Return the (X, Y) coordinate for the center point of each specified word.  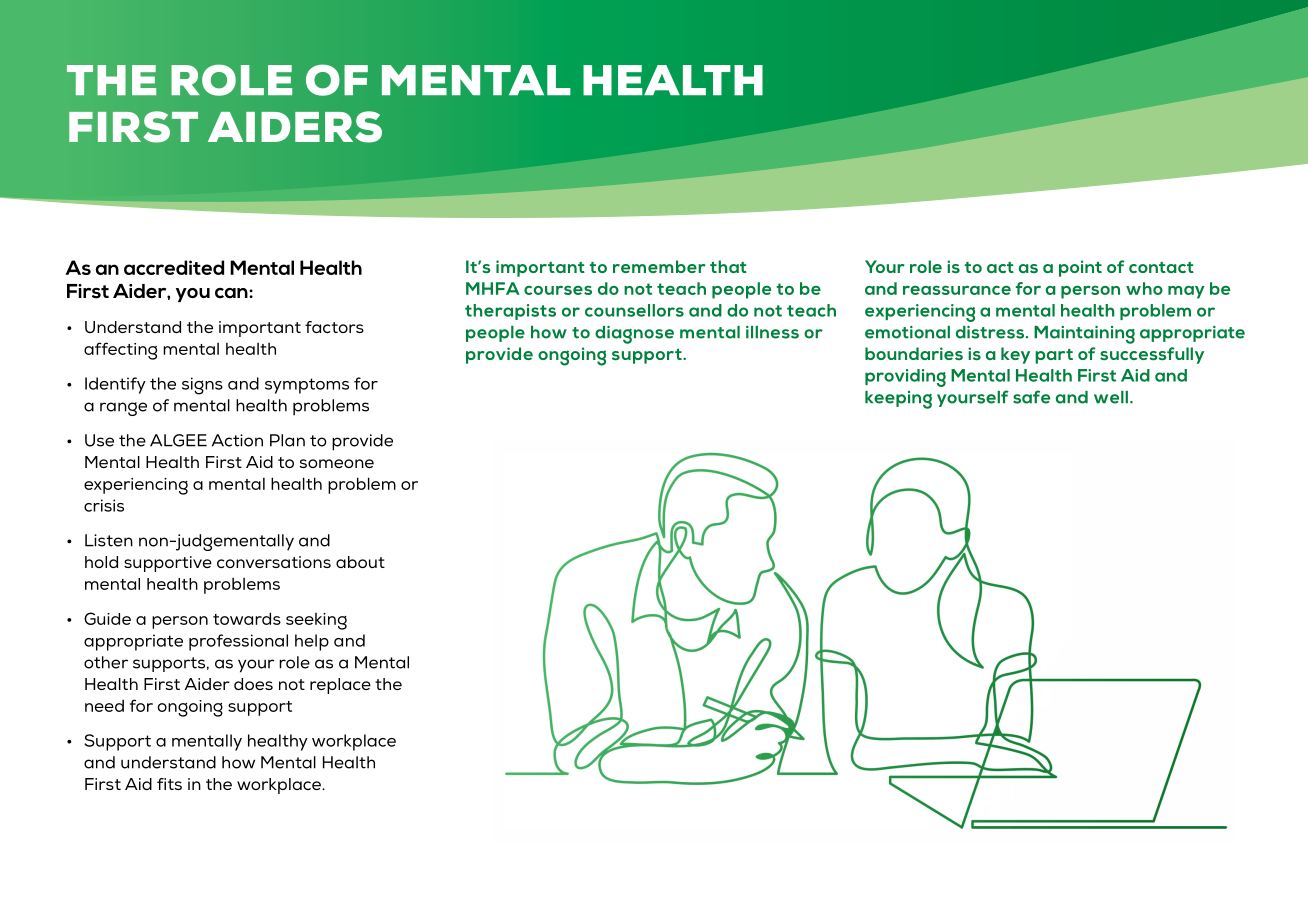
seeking (316, 621)
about (360, 562)
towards (247, 618)
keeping (898, 400)
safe (1031, 397)
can (232, 293)
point (1080, 268)
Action (237, 440)
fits (169, 784)
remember (659, 266)
